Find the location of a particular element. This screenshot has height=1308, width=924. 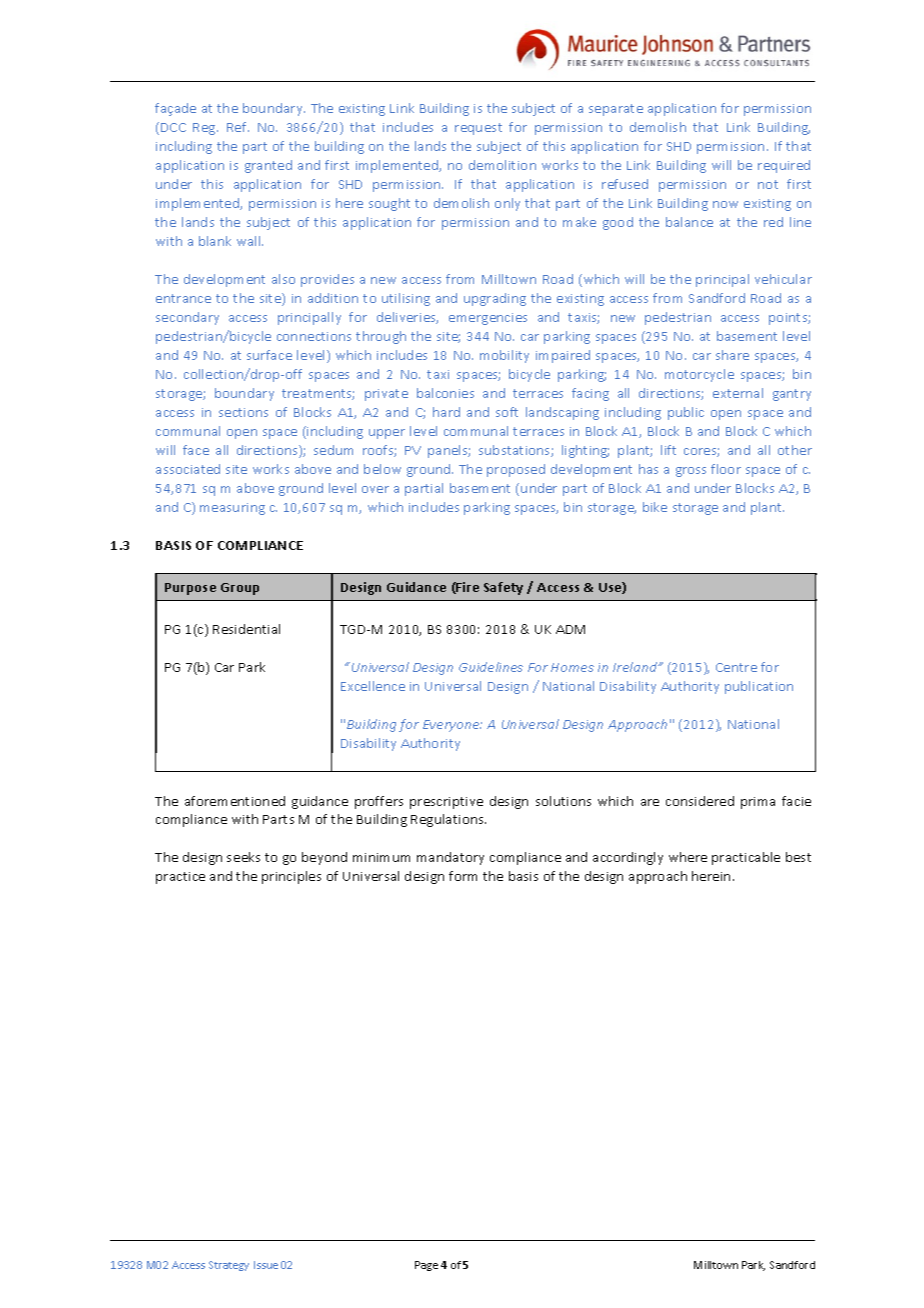

external is located at coordinates (738, 393).
